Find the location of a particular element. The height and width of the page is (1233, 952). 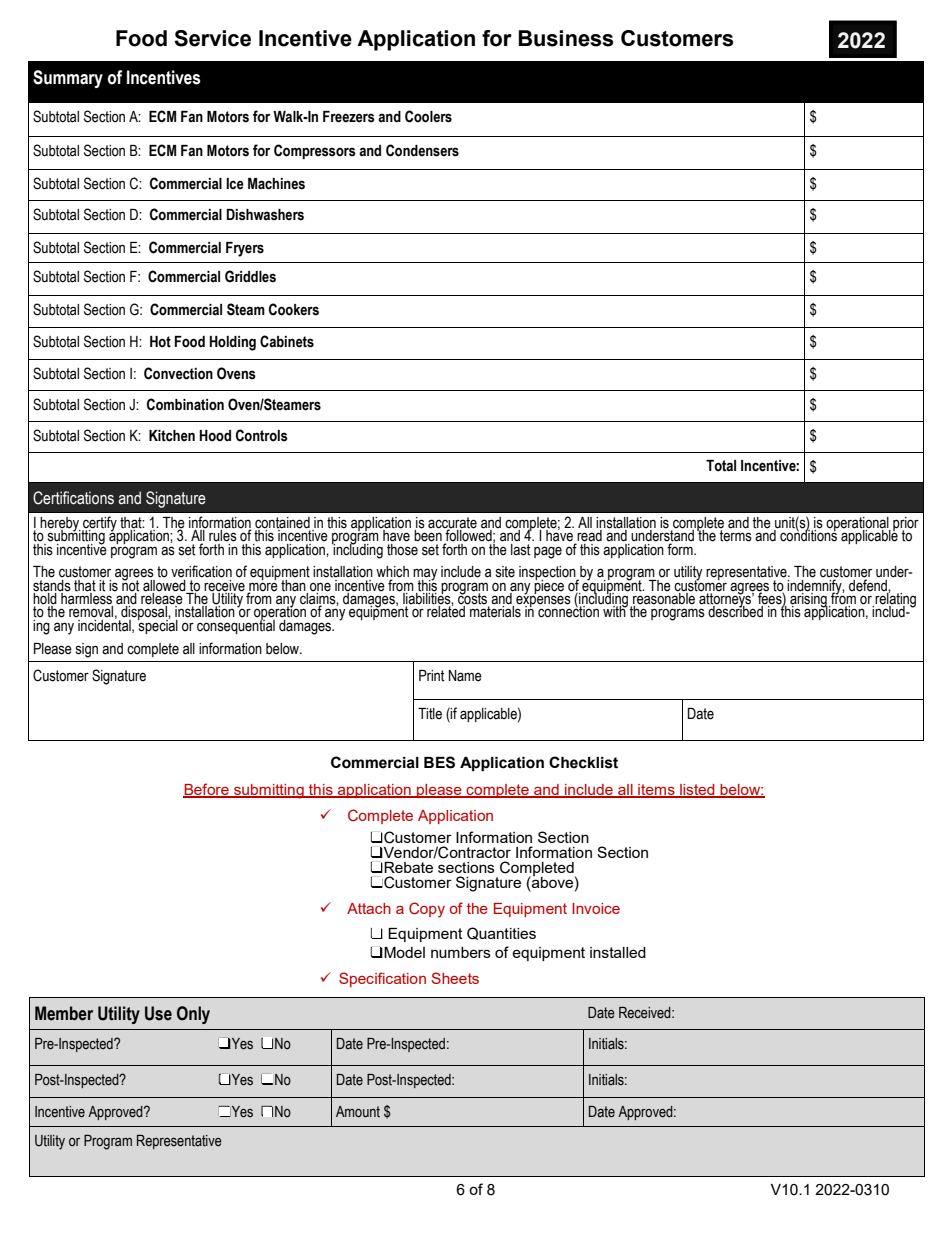

Please is located at coordinates (53, 649).
